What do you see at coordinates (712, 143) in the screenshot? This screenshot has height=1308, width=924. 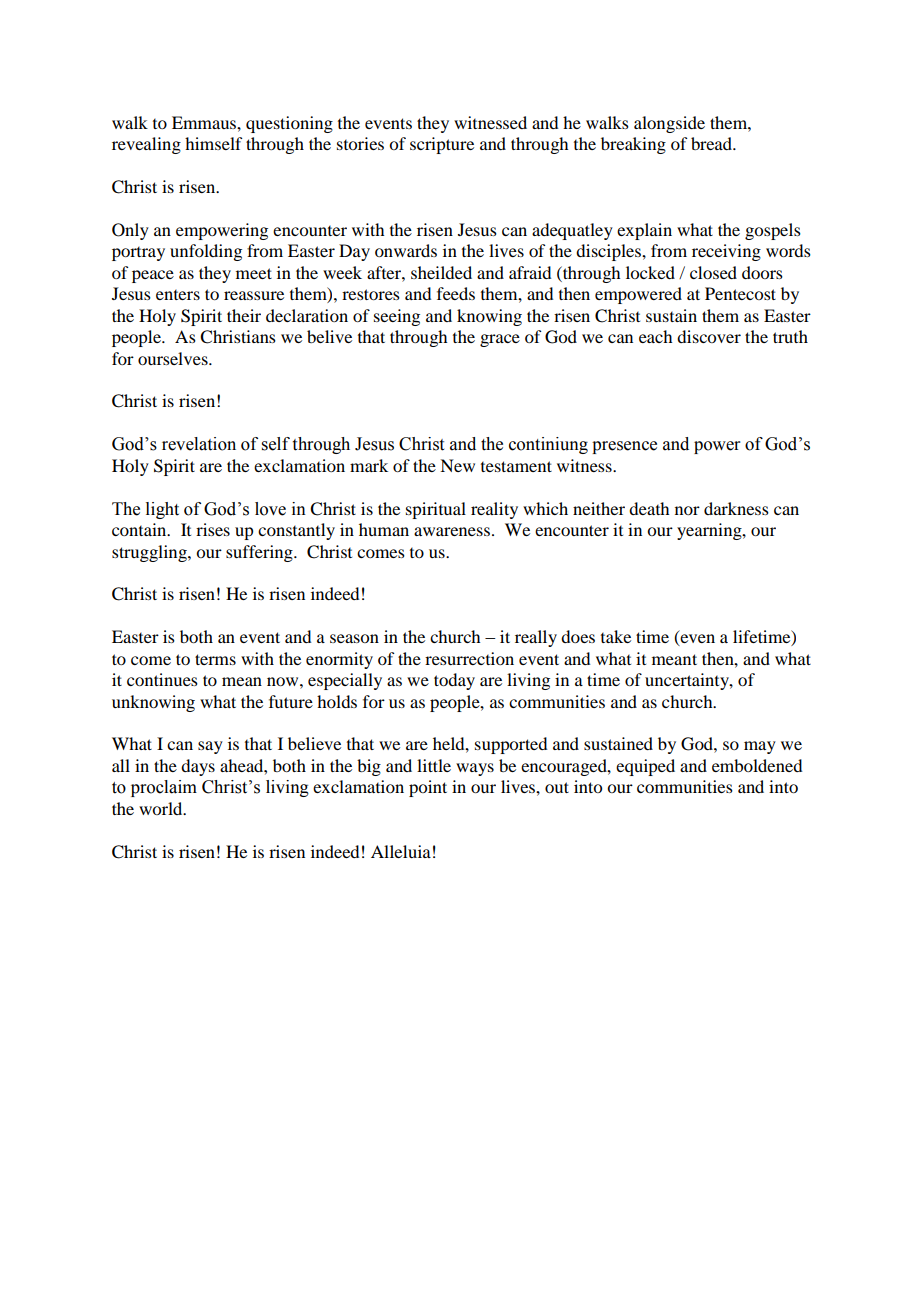 I see `bread` at bounding box center [712, 143].
